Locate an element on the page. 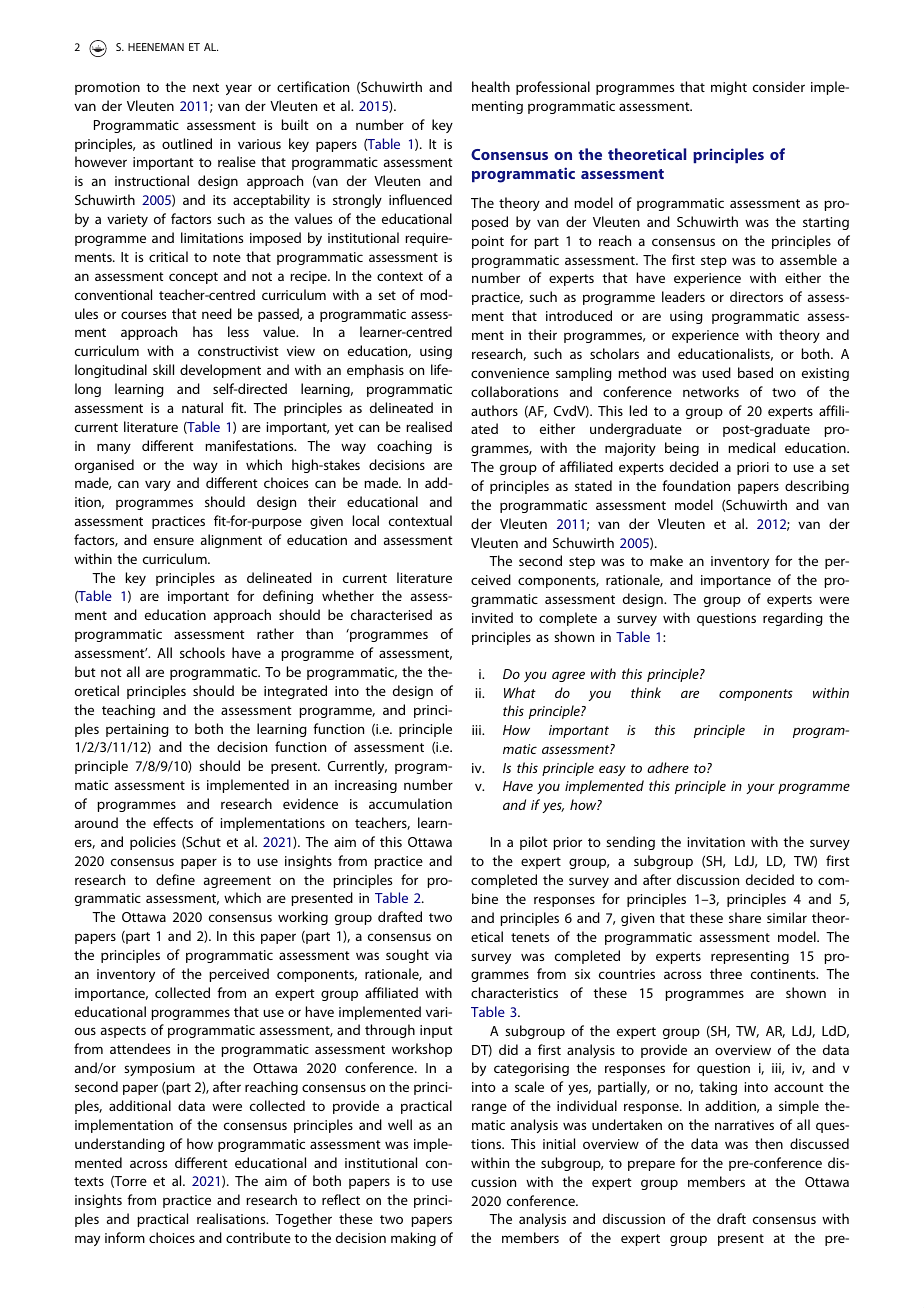 The width and height of the image is (924, 1308). skill is located at coordinates (163, 369).
